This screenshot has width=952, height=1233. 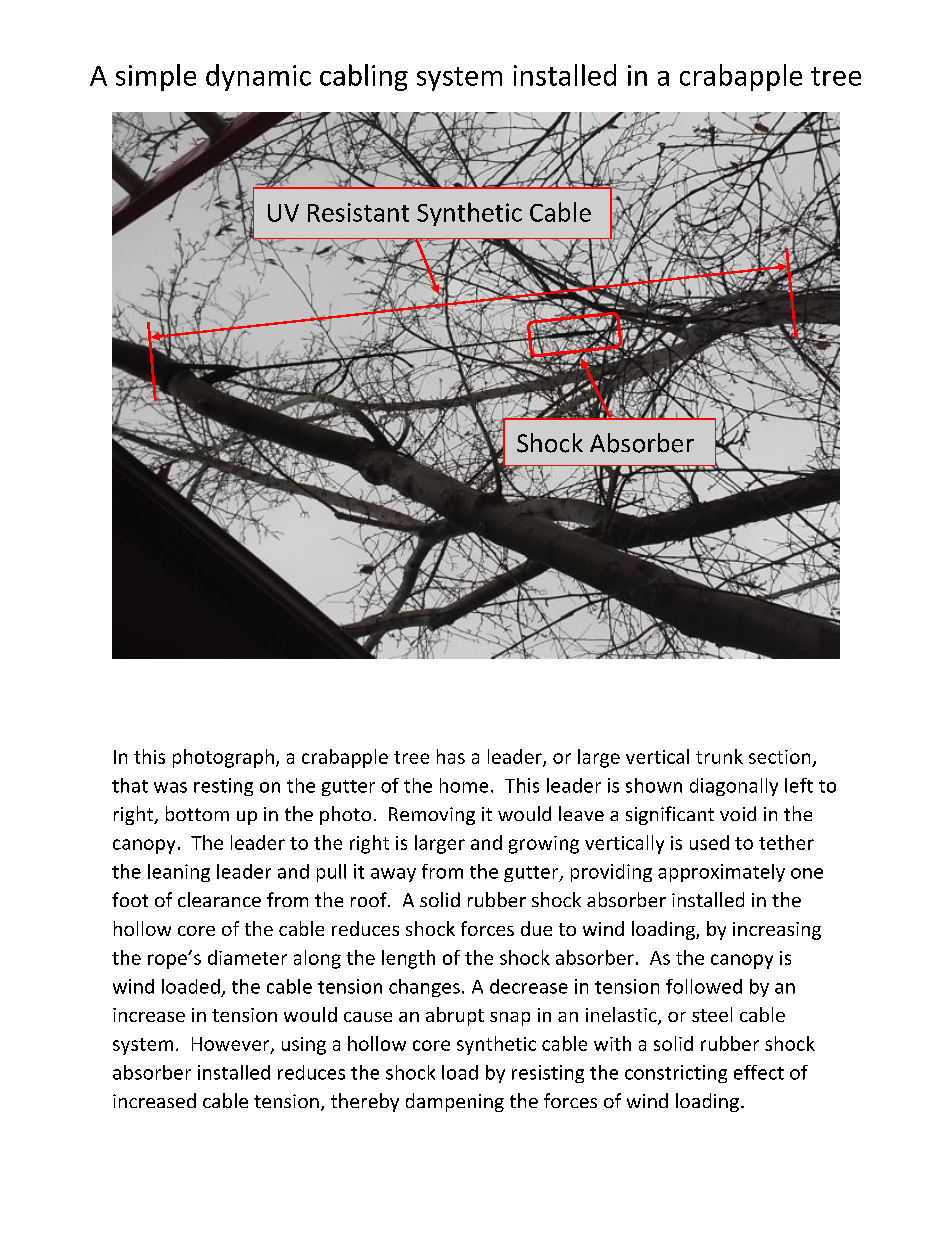 I want to click on dynamic, so click(x=258, y=77).
